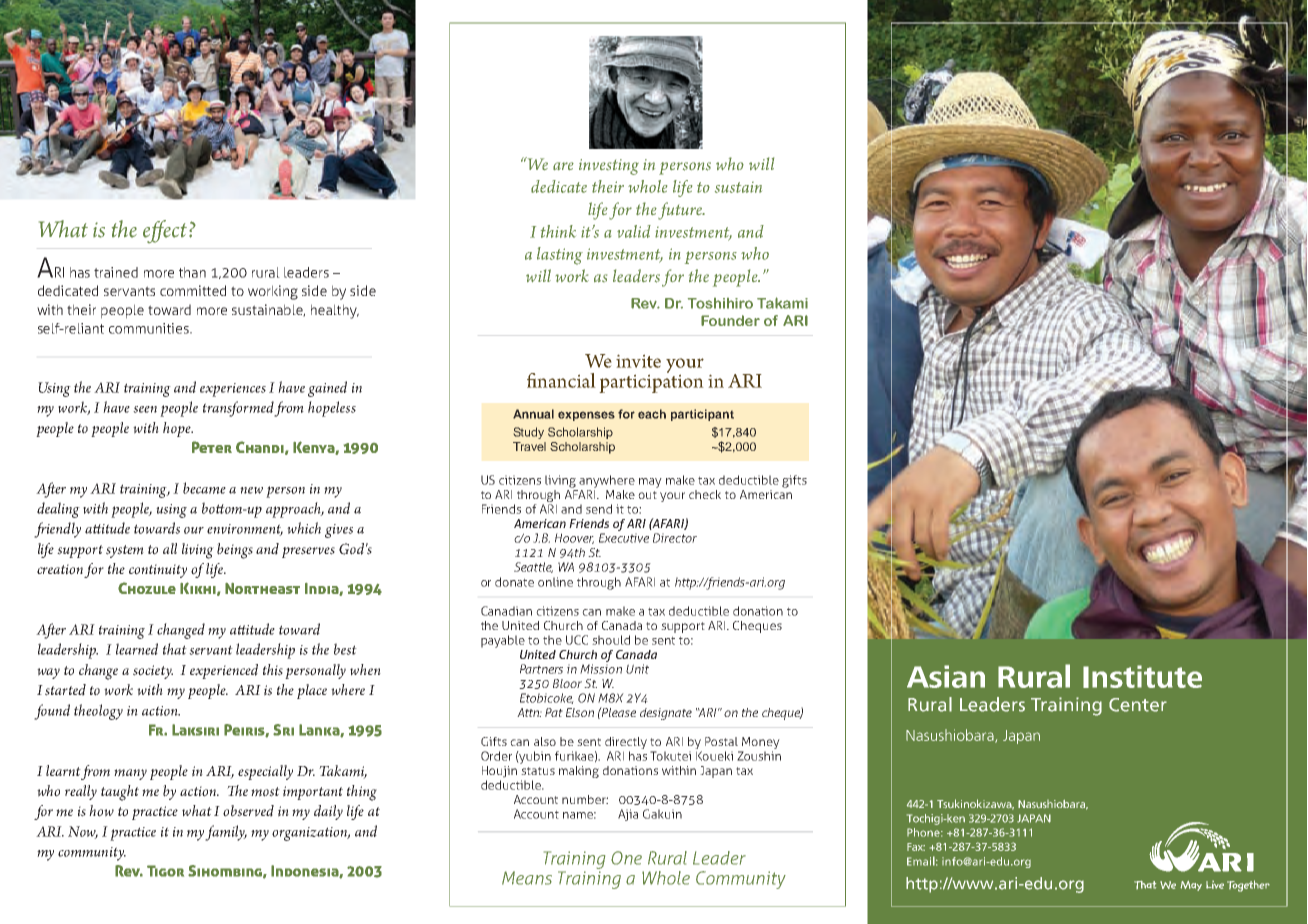 The image size is (1308, 924). What do you see at coordinates (365, 670) in the screenshot?
I see `when` at bounding box center [365, 670].
